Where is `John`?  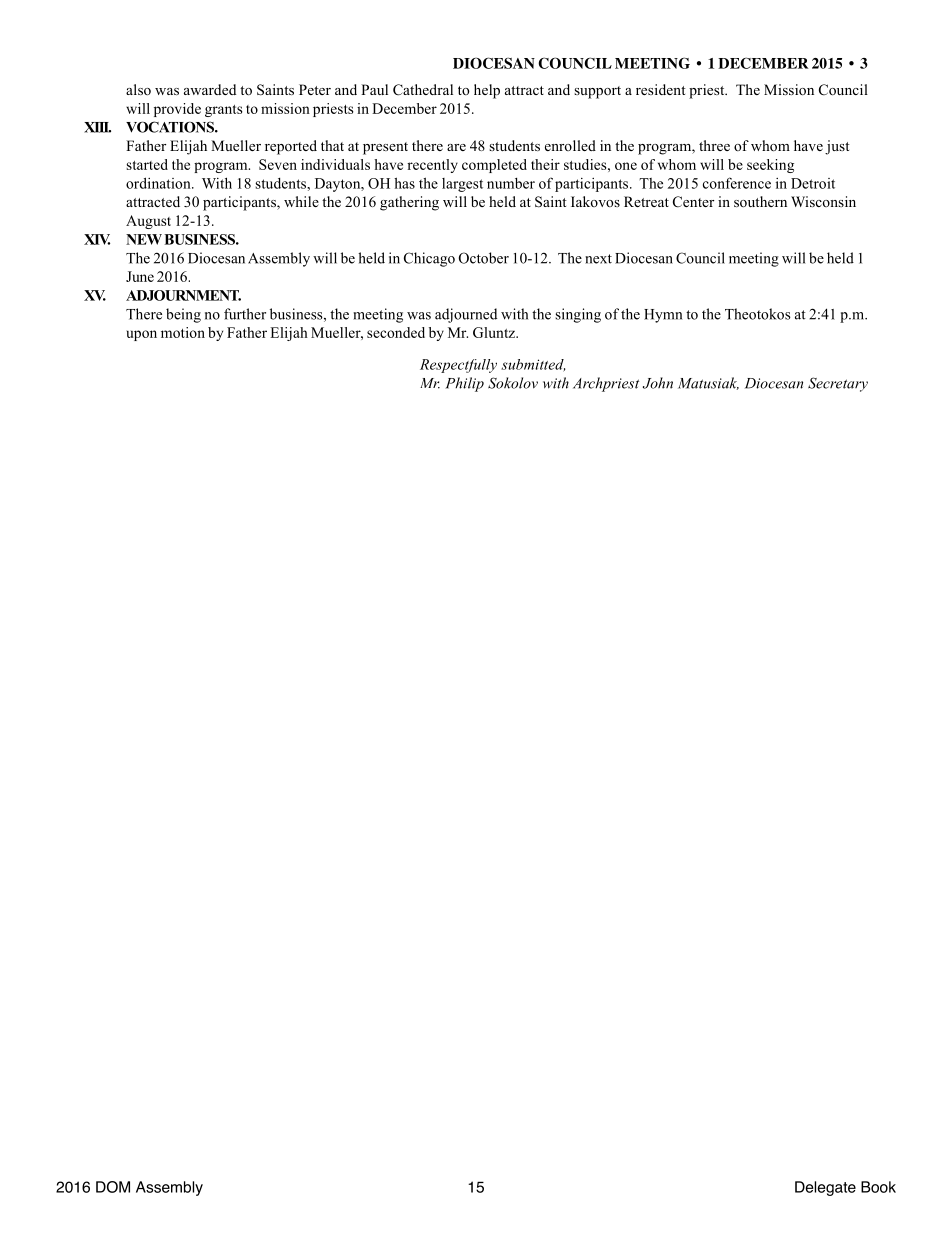
John is located at coordinates (658, 383).
